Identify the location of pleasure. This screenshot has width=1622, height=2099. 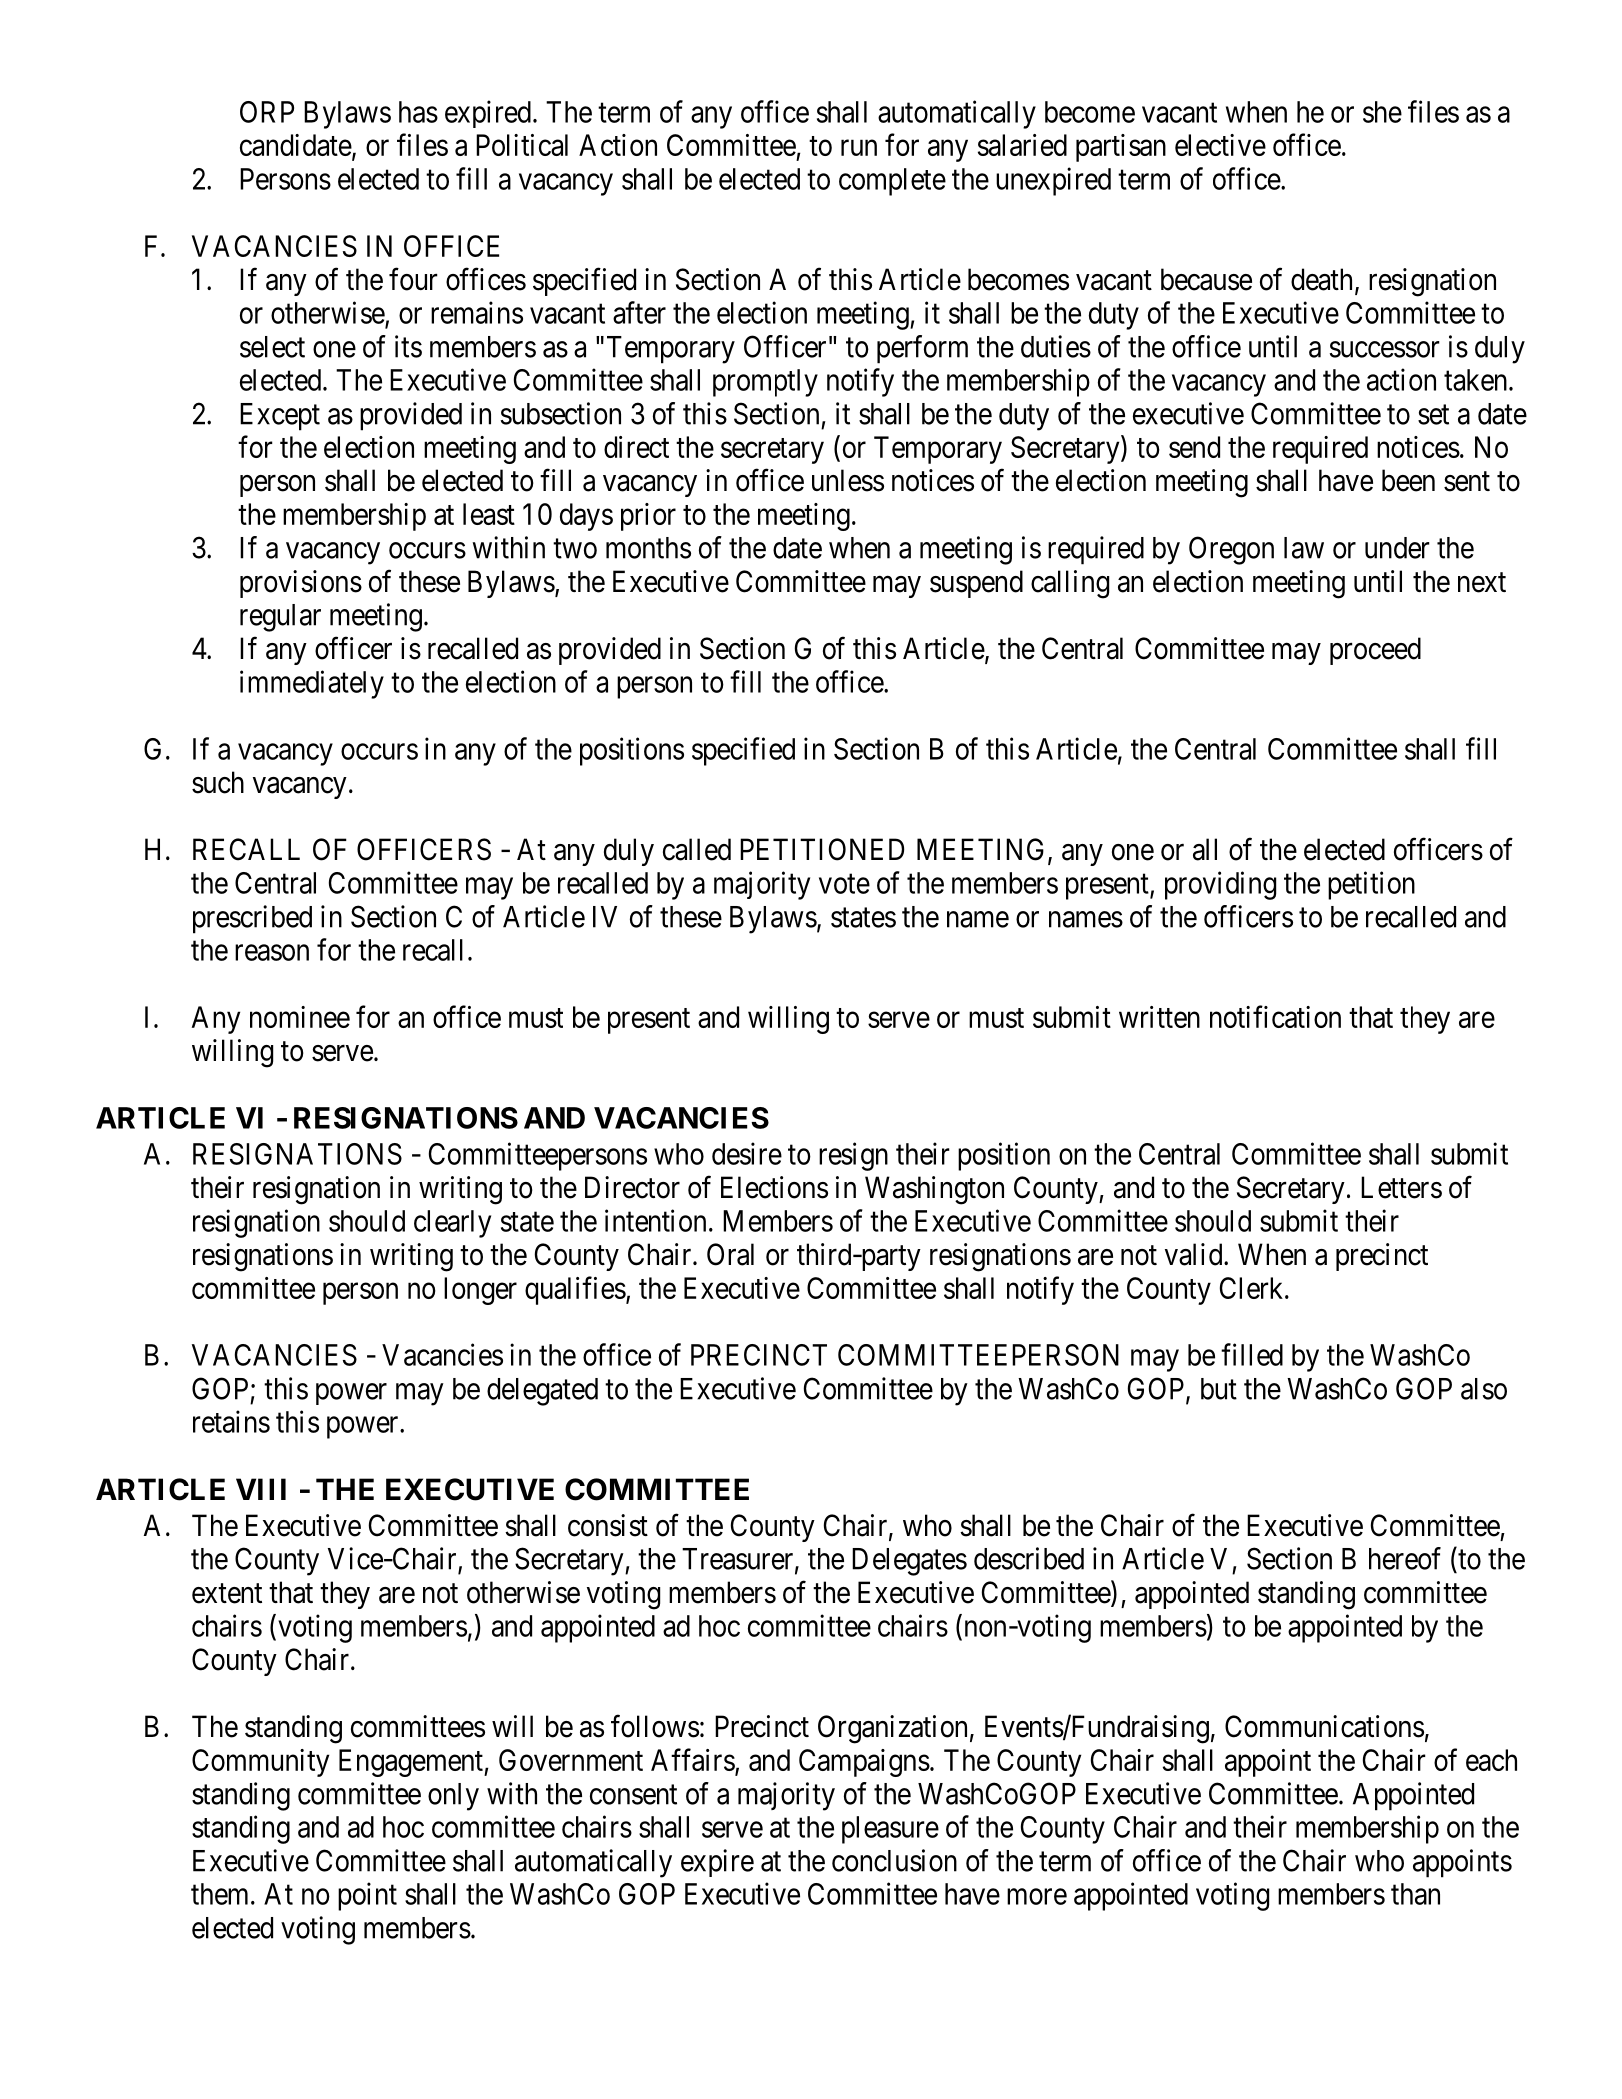
(890, 1830).
